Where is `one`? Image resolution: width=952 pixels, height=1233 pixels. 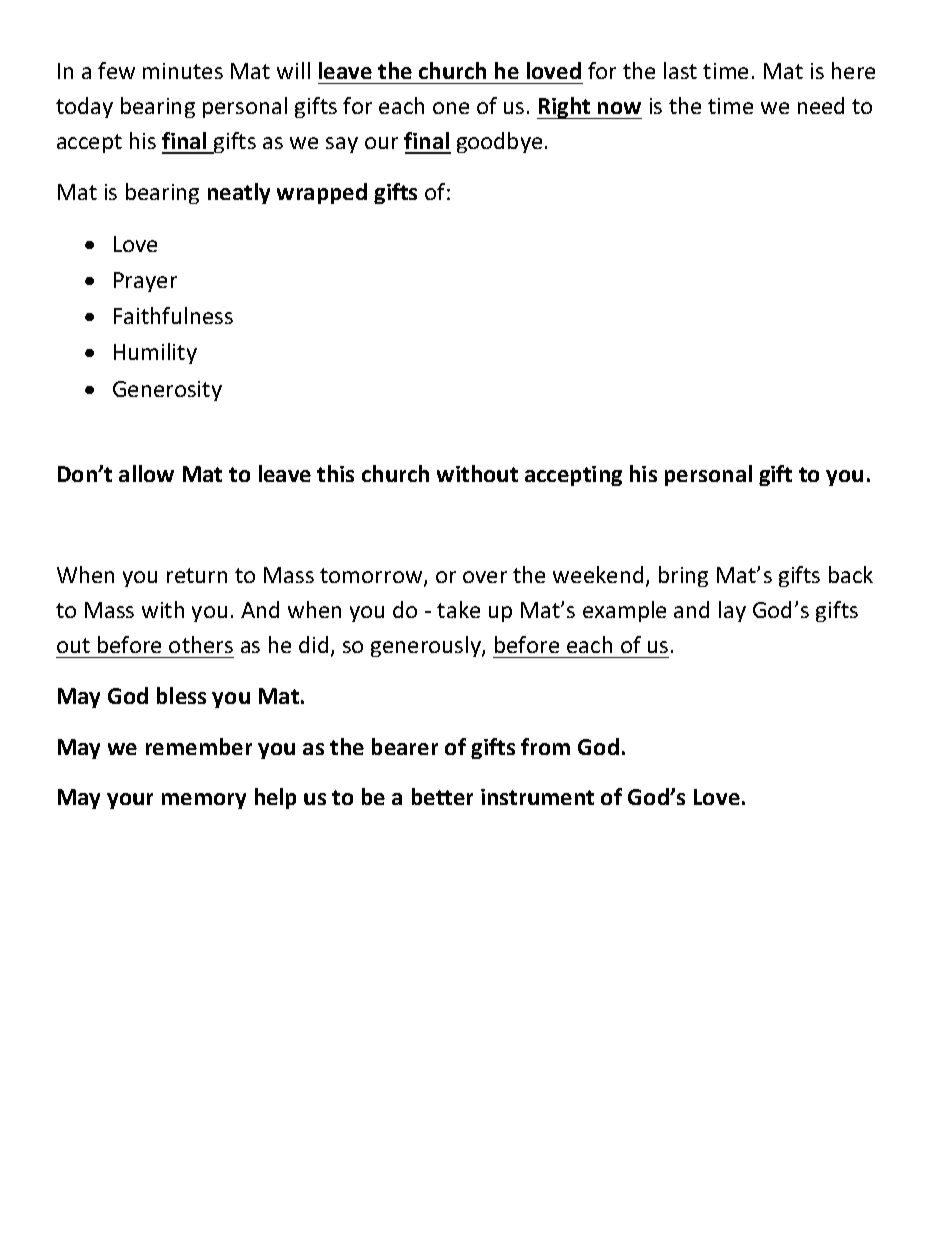
one is located at coordinates (451, 108).
